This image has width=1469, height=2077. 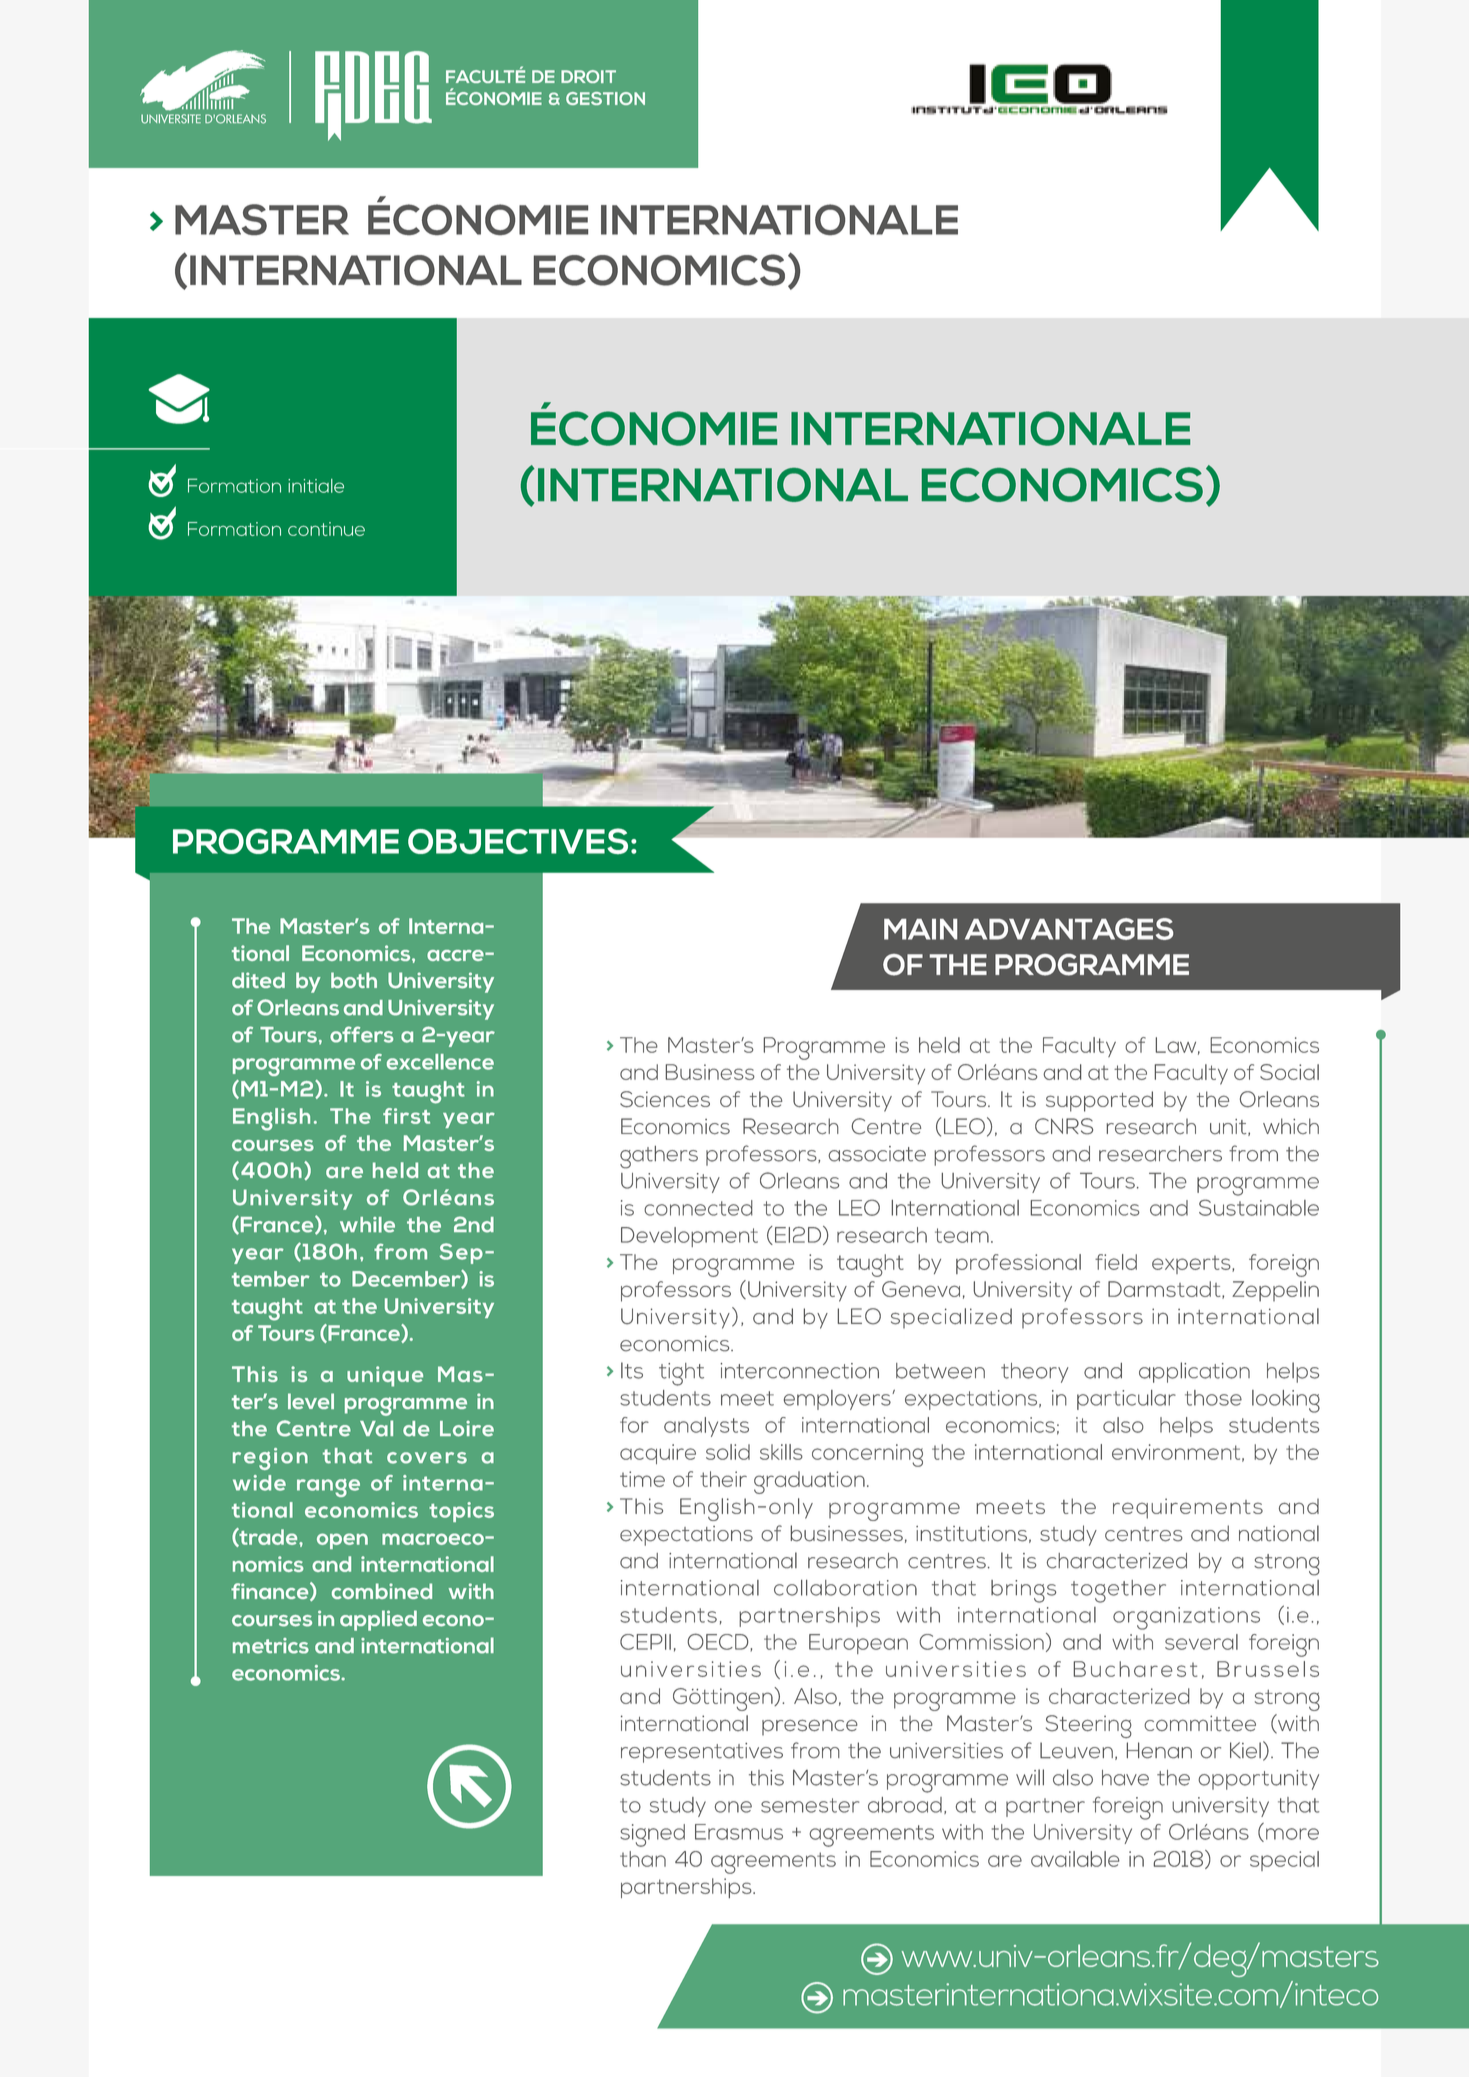 I want to click on connected, so click(x=698, y=1208).
